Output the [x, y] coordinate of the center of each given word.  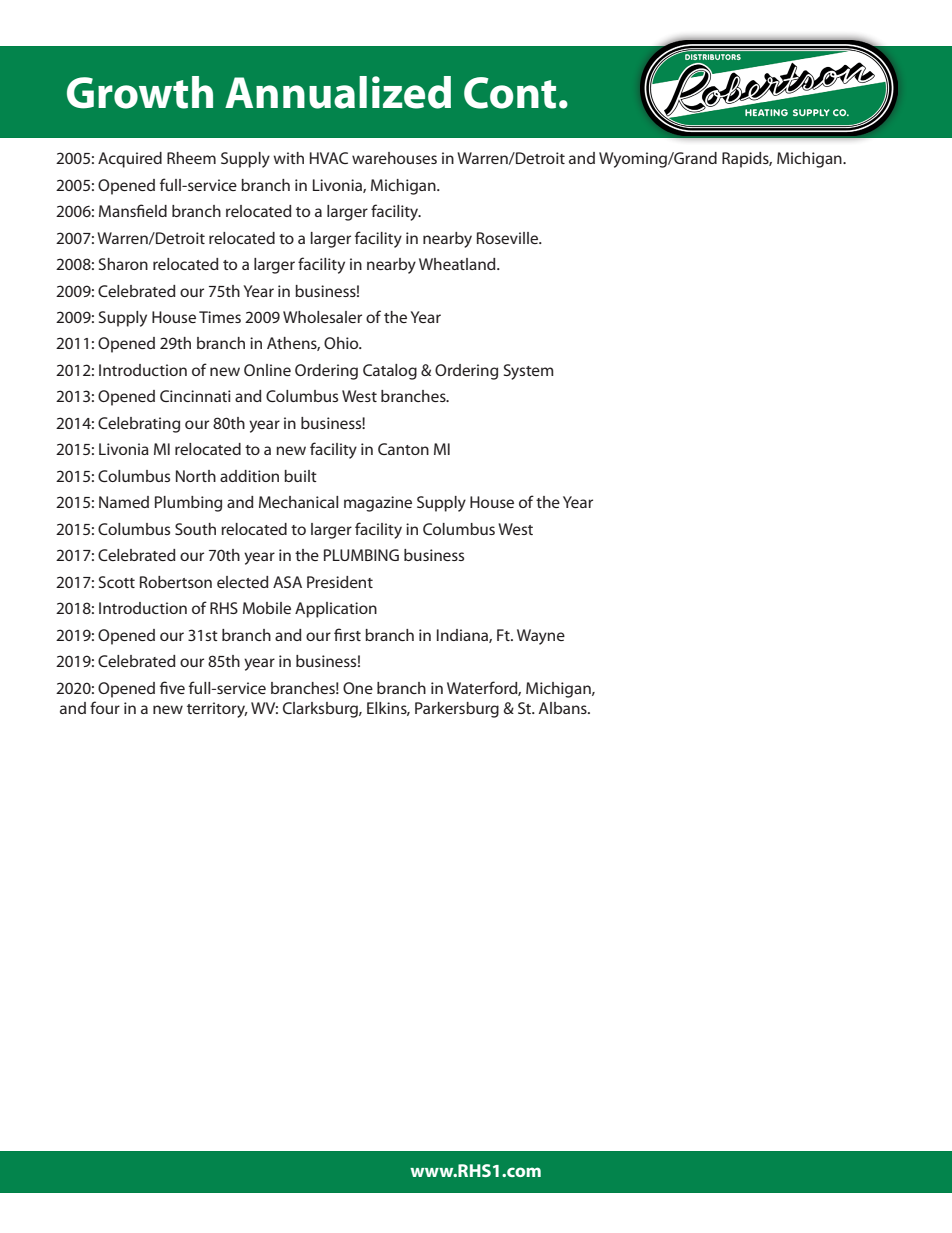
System [528, 372]
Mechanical [298, 502]
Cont [510, 93]
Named [124, 502]
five [172, 687]
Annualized [338, 92]
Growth [140, 92]
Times [220, 317]
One [358, 688]
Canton [403, 449]
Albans [564, 708]
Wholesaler [322, 317]
